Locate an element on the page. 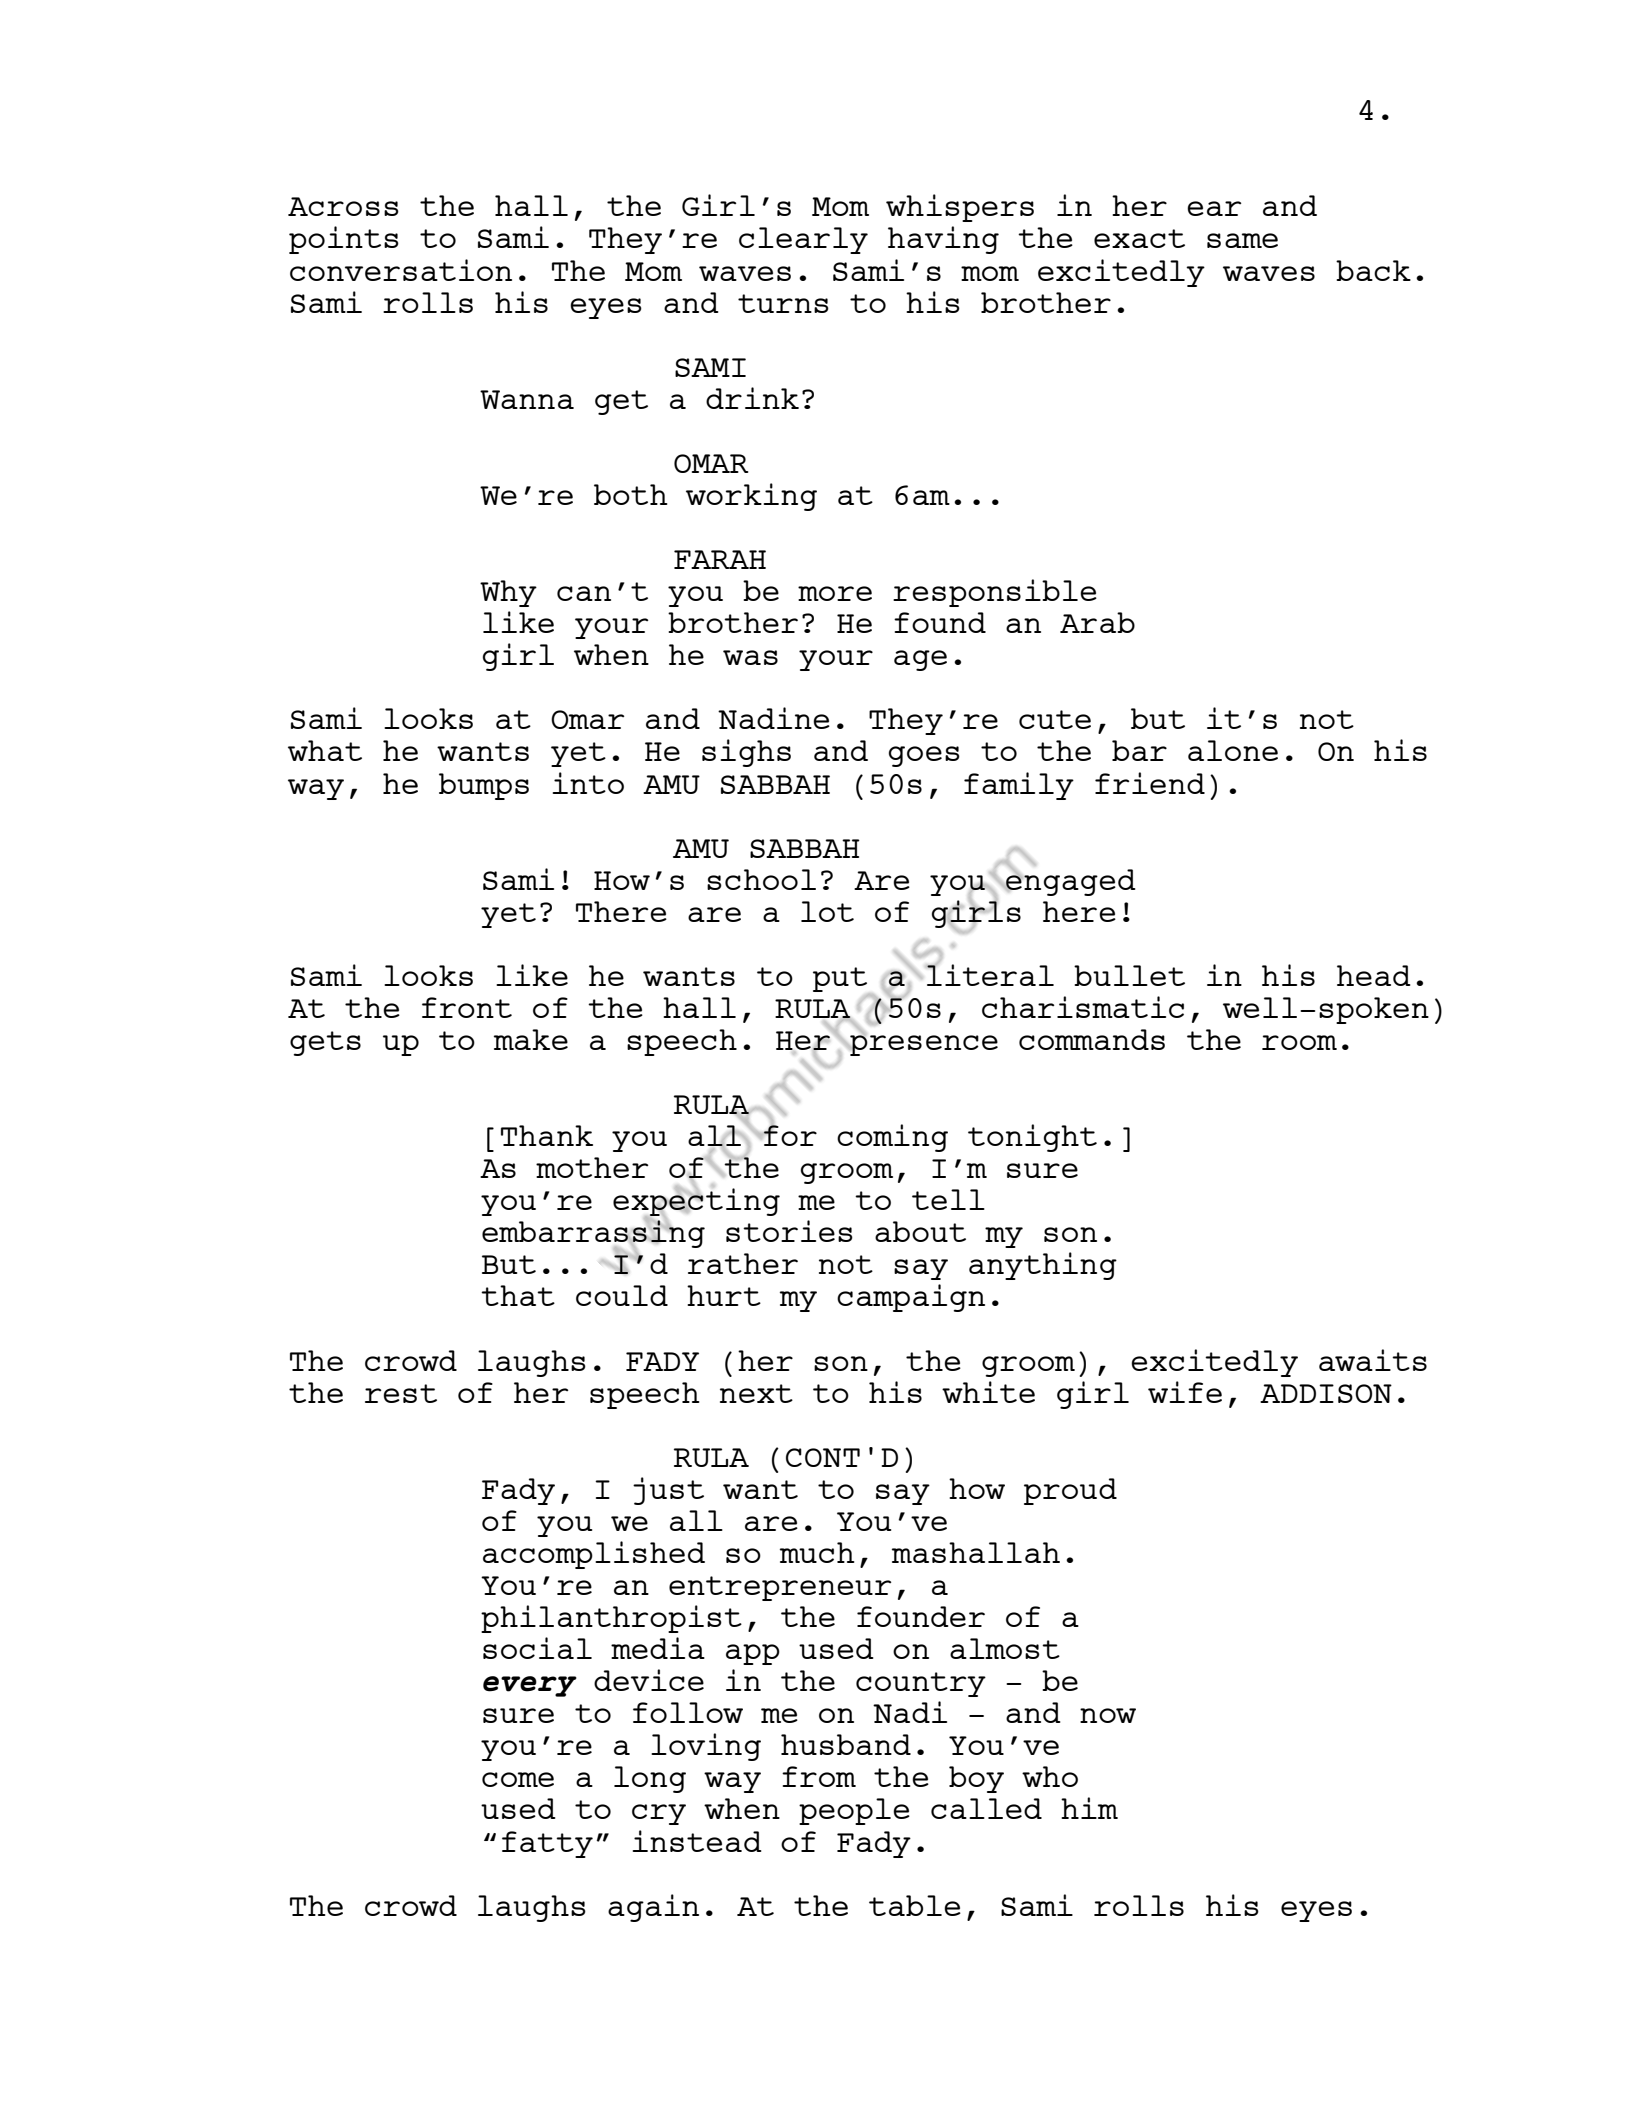 The height and width of the page is (2116, 1635). that is located at coordinates (518, 1295).
